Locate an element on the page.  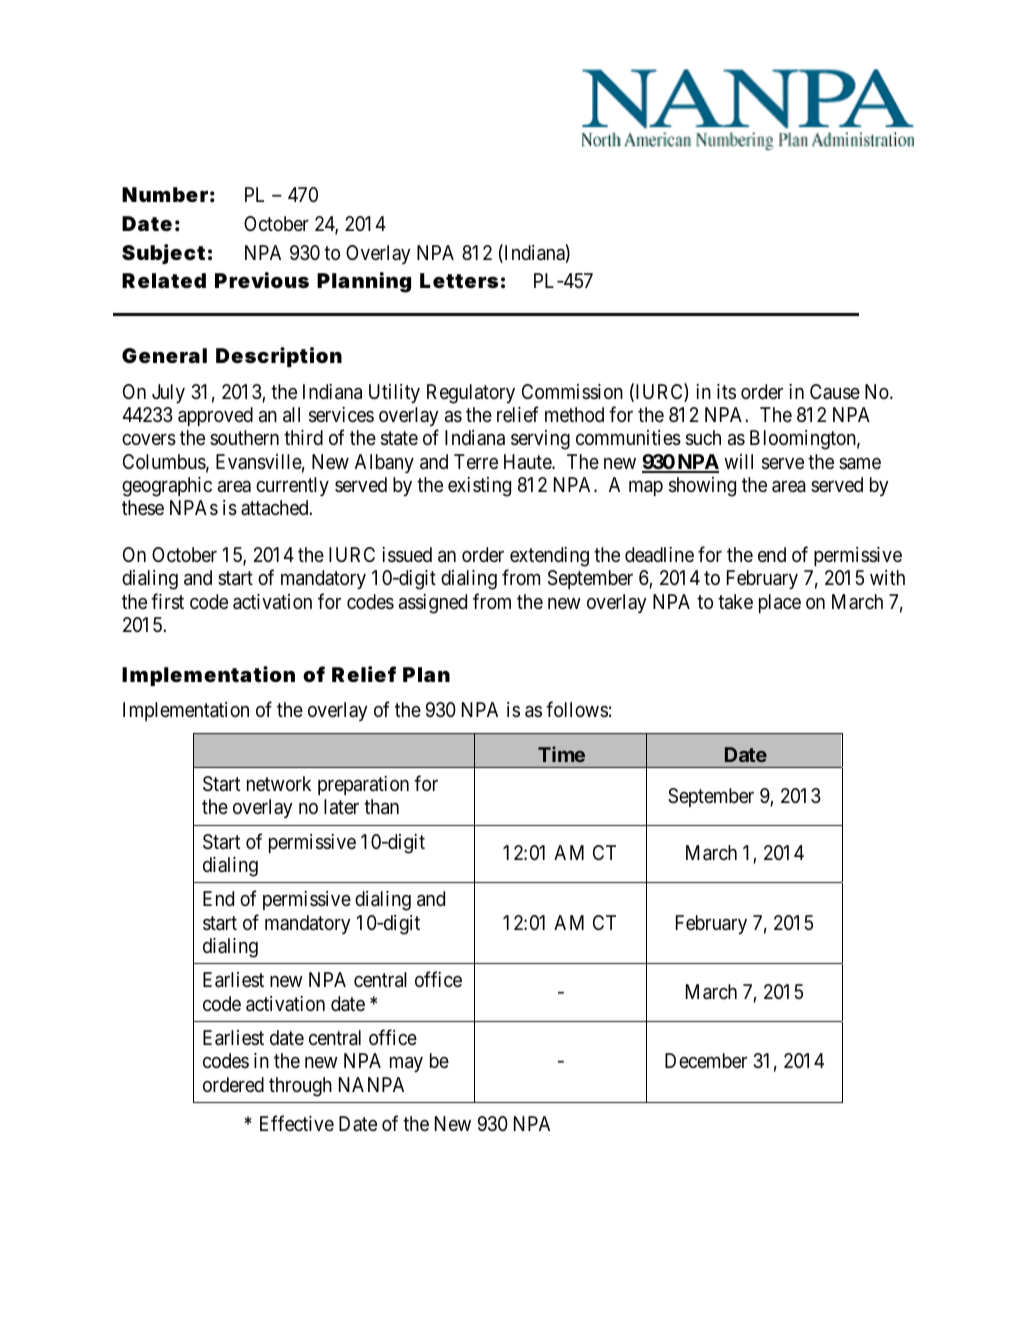
currently is located at coordinates (292, 486).
